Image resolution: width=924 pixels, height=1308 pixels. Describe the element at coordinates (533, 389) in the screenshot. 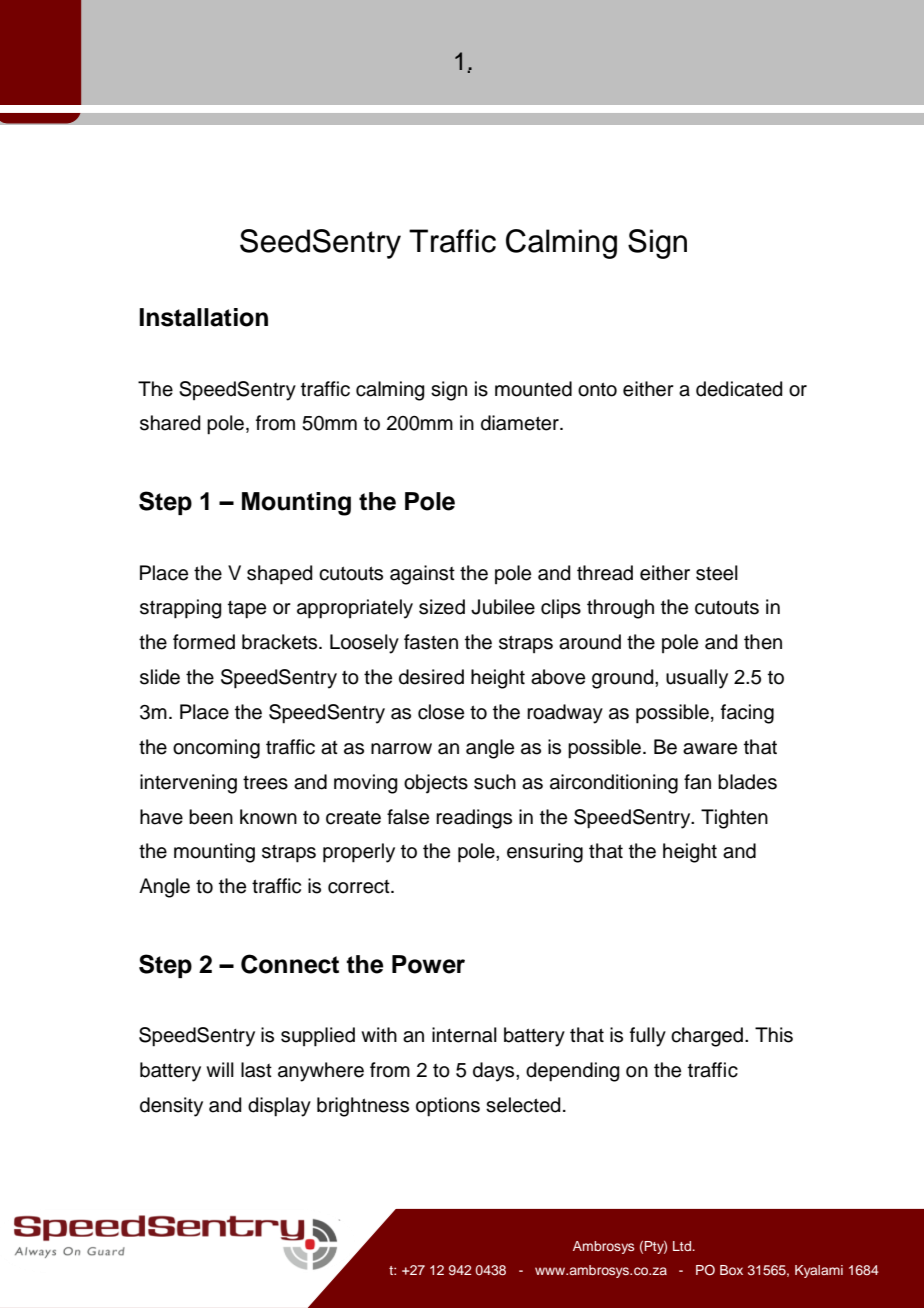

I see `mounted` at that location.
